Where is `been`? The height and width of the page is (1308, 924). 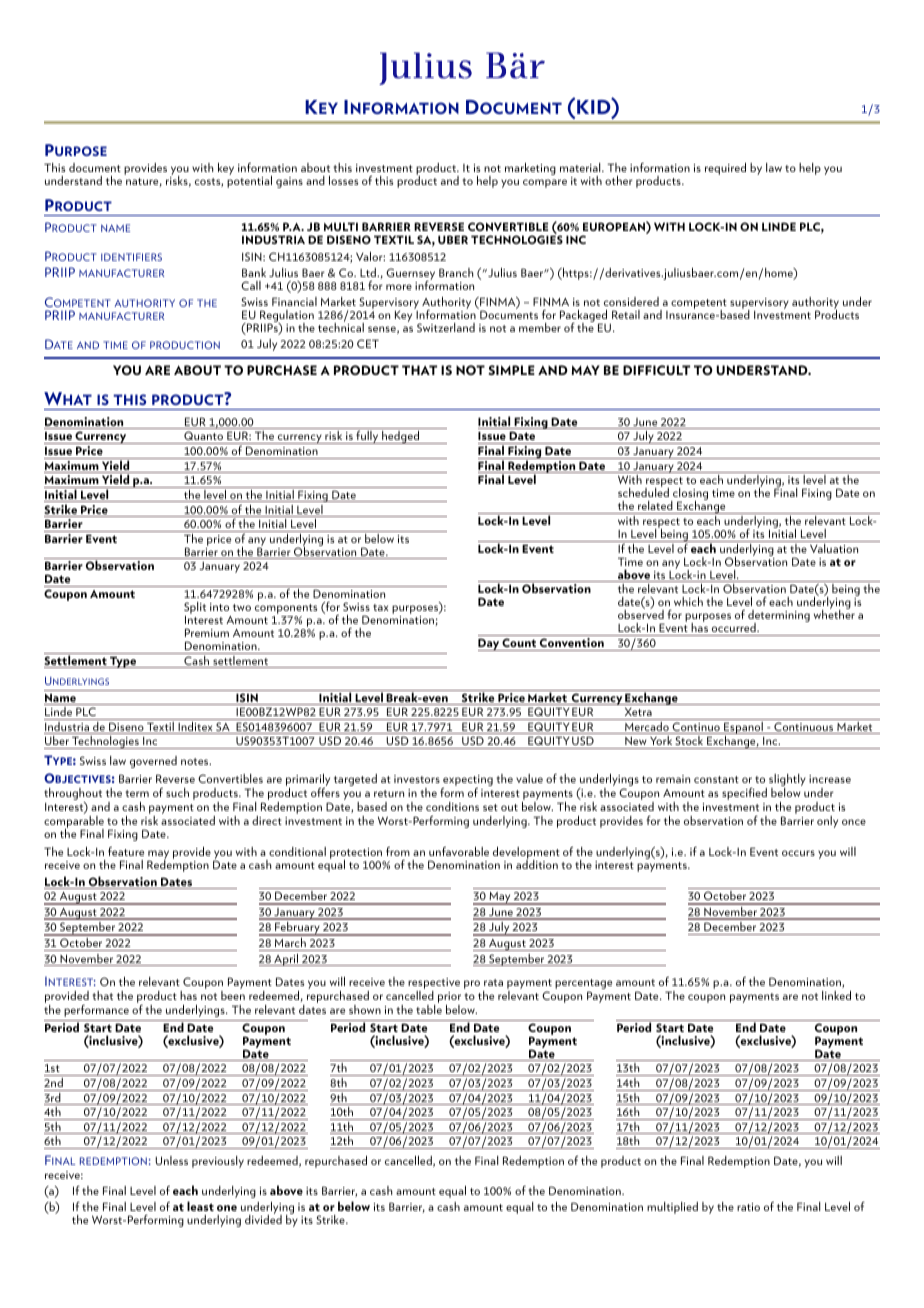 been is located at coordinates (233, 995).
